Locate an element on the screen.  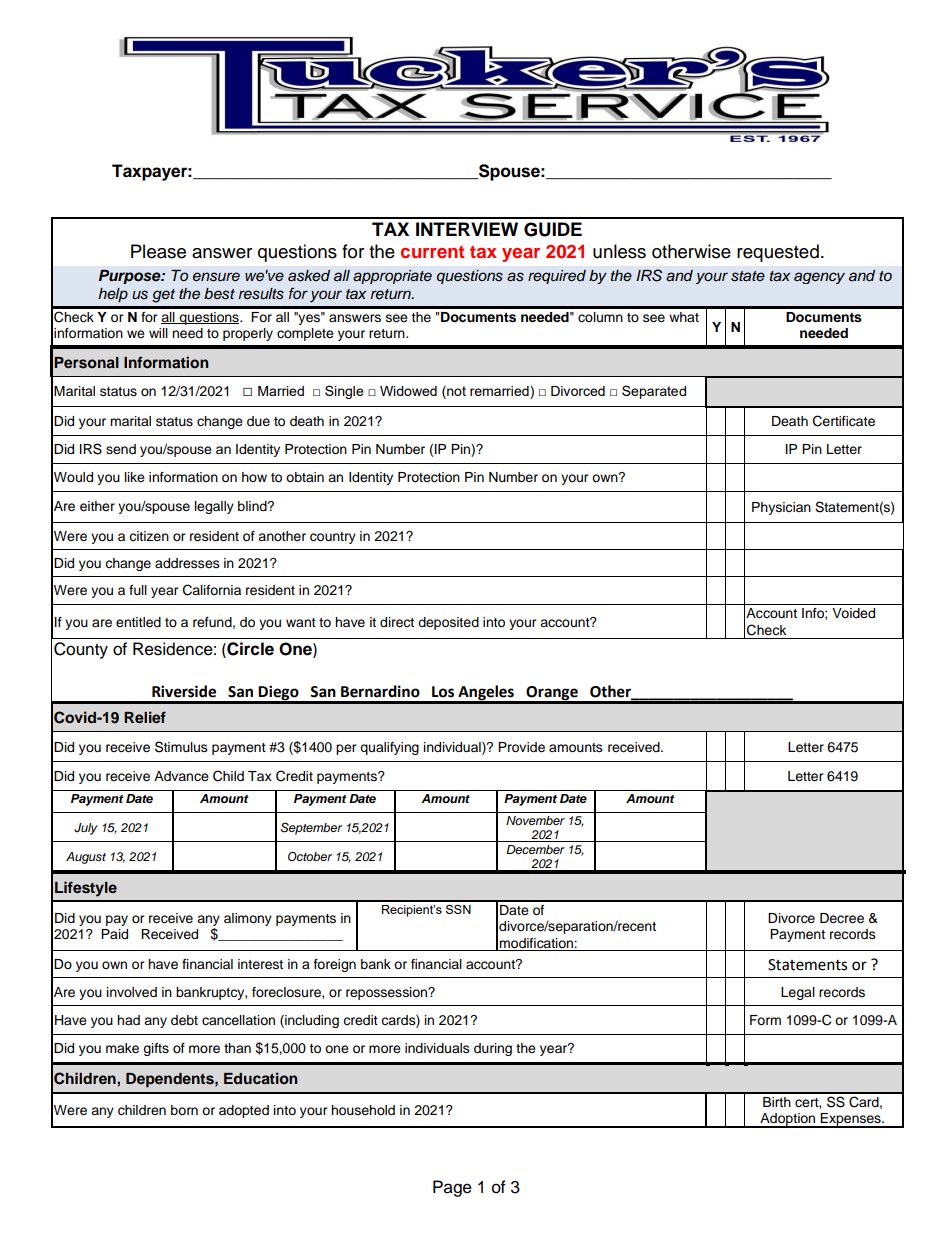
Riverside is located at coordinates (184, 691).
